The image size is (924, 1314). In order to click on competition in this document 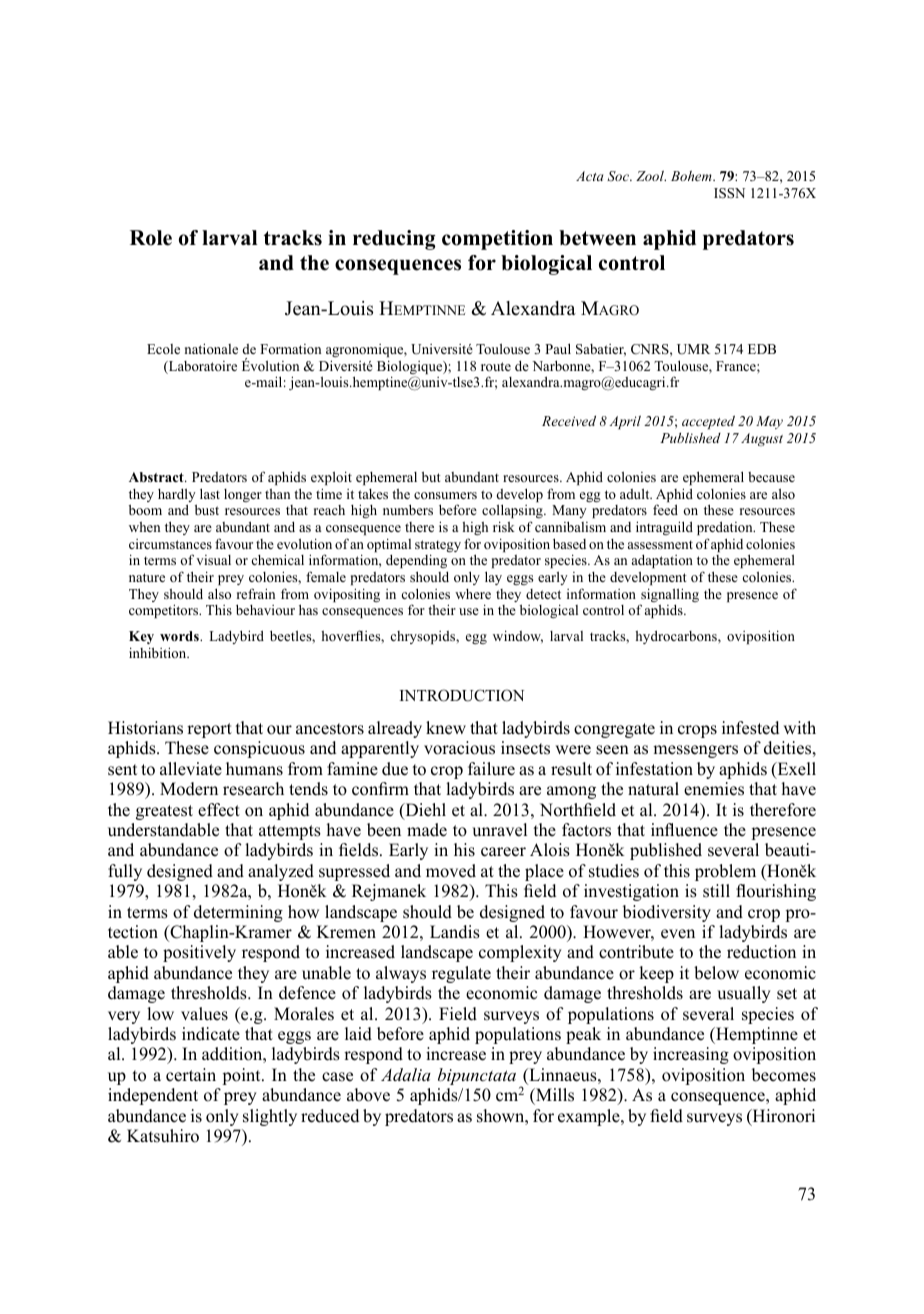, I will do `click(497, 240)`.
